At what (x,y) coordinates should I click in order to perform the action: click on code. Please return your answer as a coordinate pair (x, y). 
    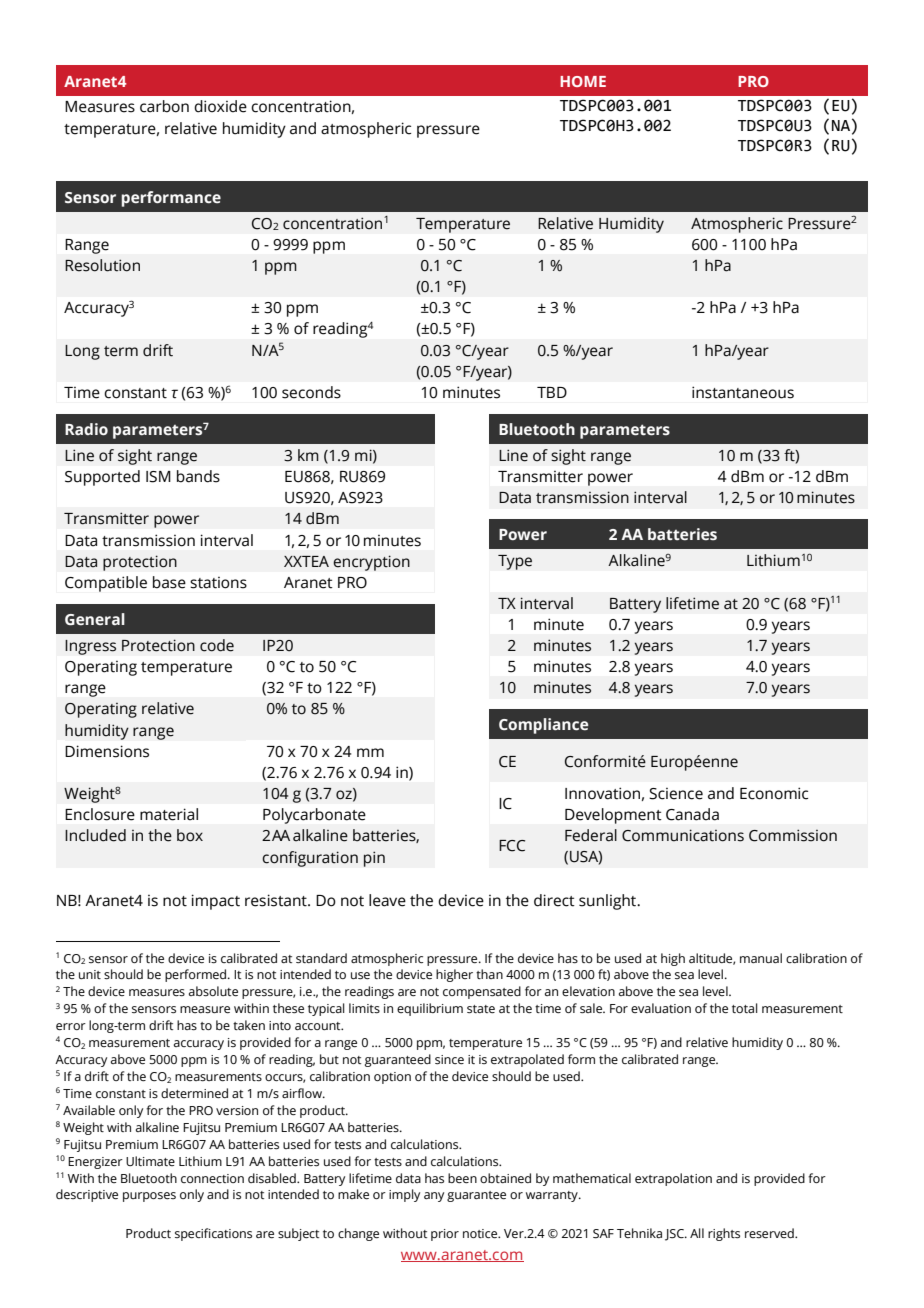
    Looking at the image, I should click on (217, 645).
